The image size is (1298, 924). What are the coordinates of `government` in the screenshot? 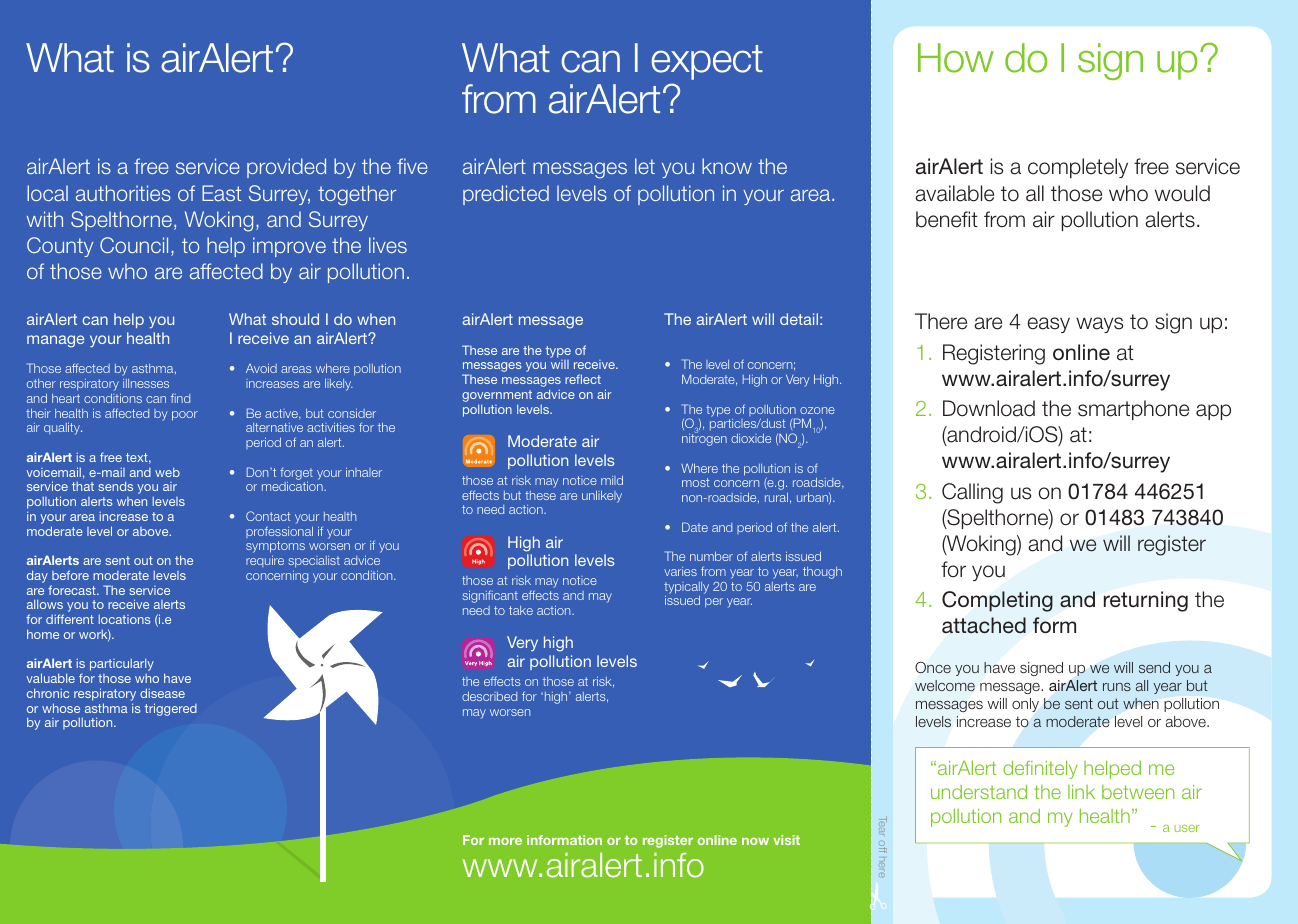 It's located at (497, 397).
